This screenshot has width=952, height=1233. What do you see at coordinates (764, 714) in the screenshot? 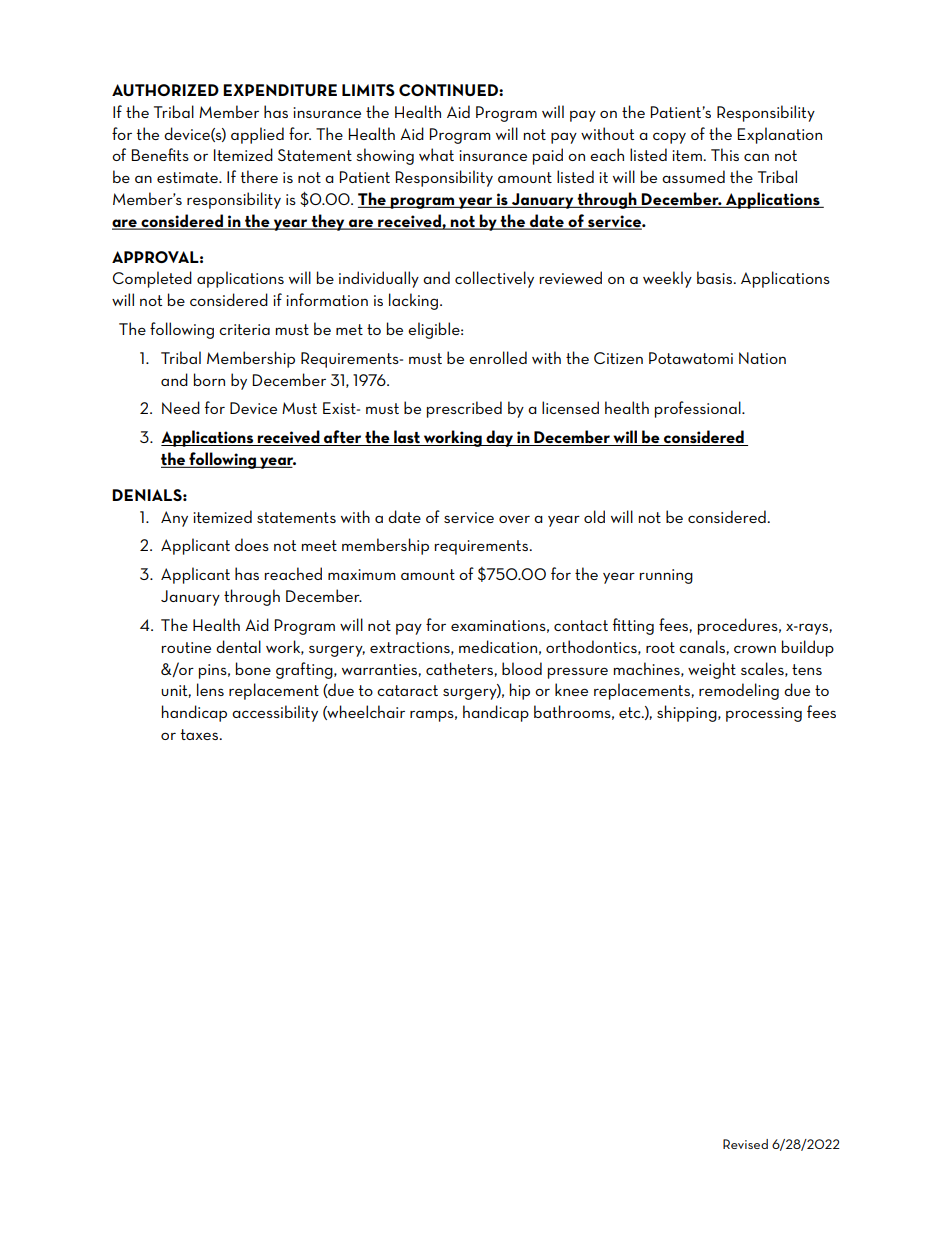
I see `processing` at bounding box center [764, 714].
